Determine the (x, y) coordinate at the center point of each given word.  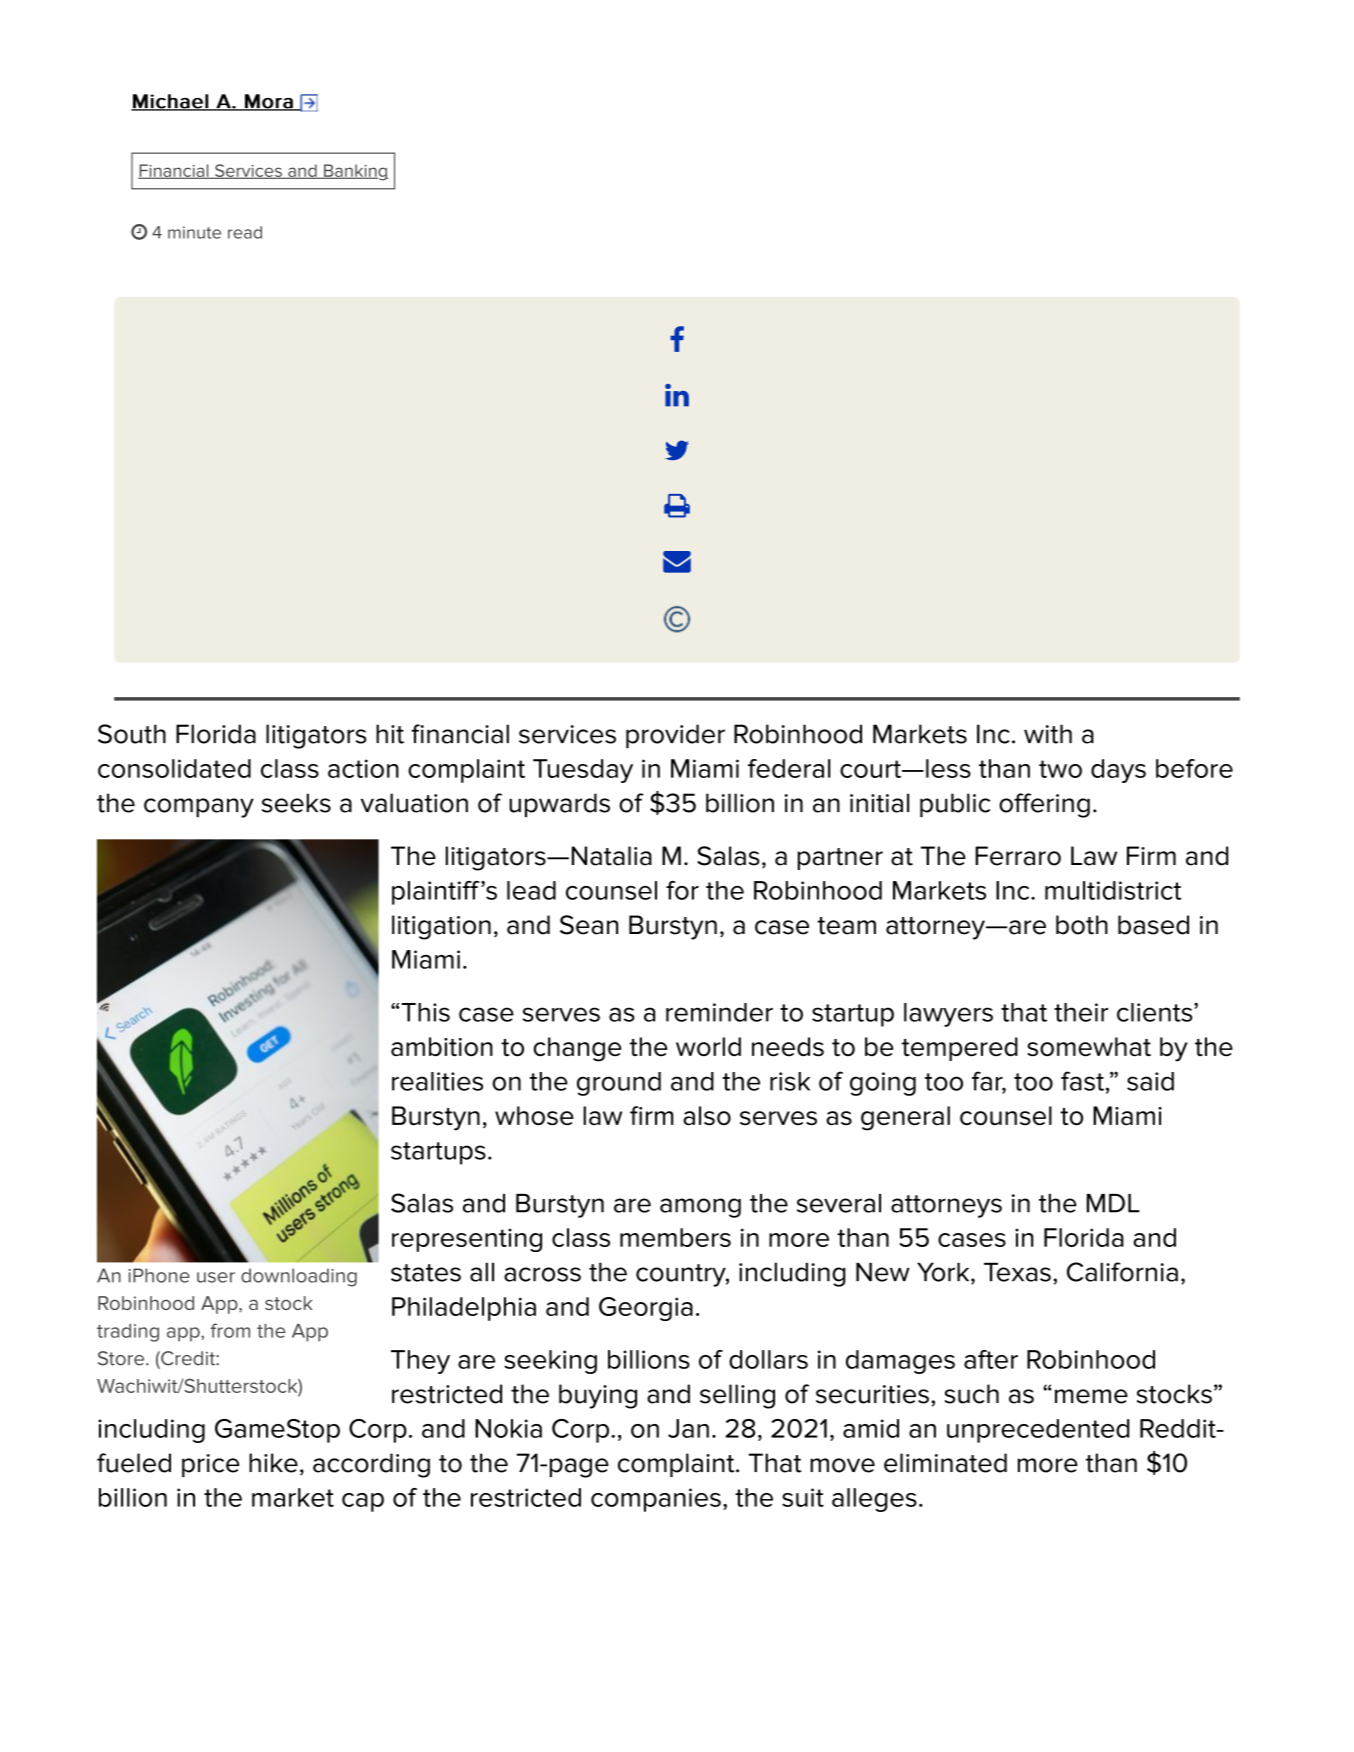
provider (675, 736)
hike (273, 1463)
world (708, 1047)
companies (656, 1500)
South (132, 734)
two (1060, 769)
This (425, 1012)
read (245, 232)
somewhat (1089, 1047)
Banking (355, 172)
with (1048, 734)
